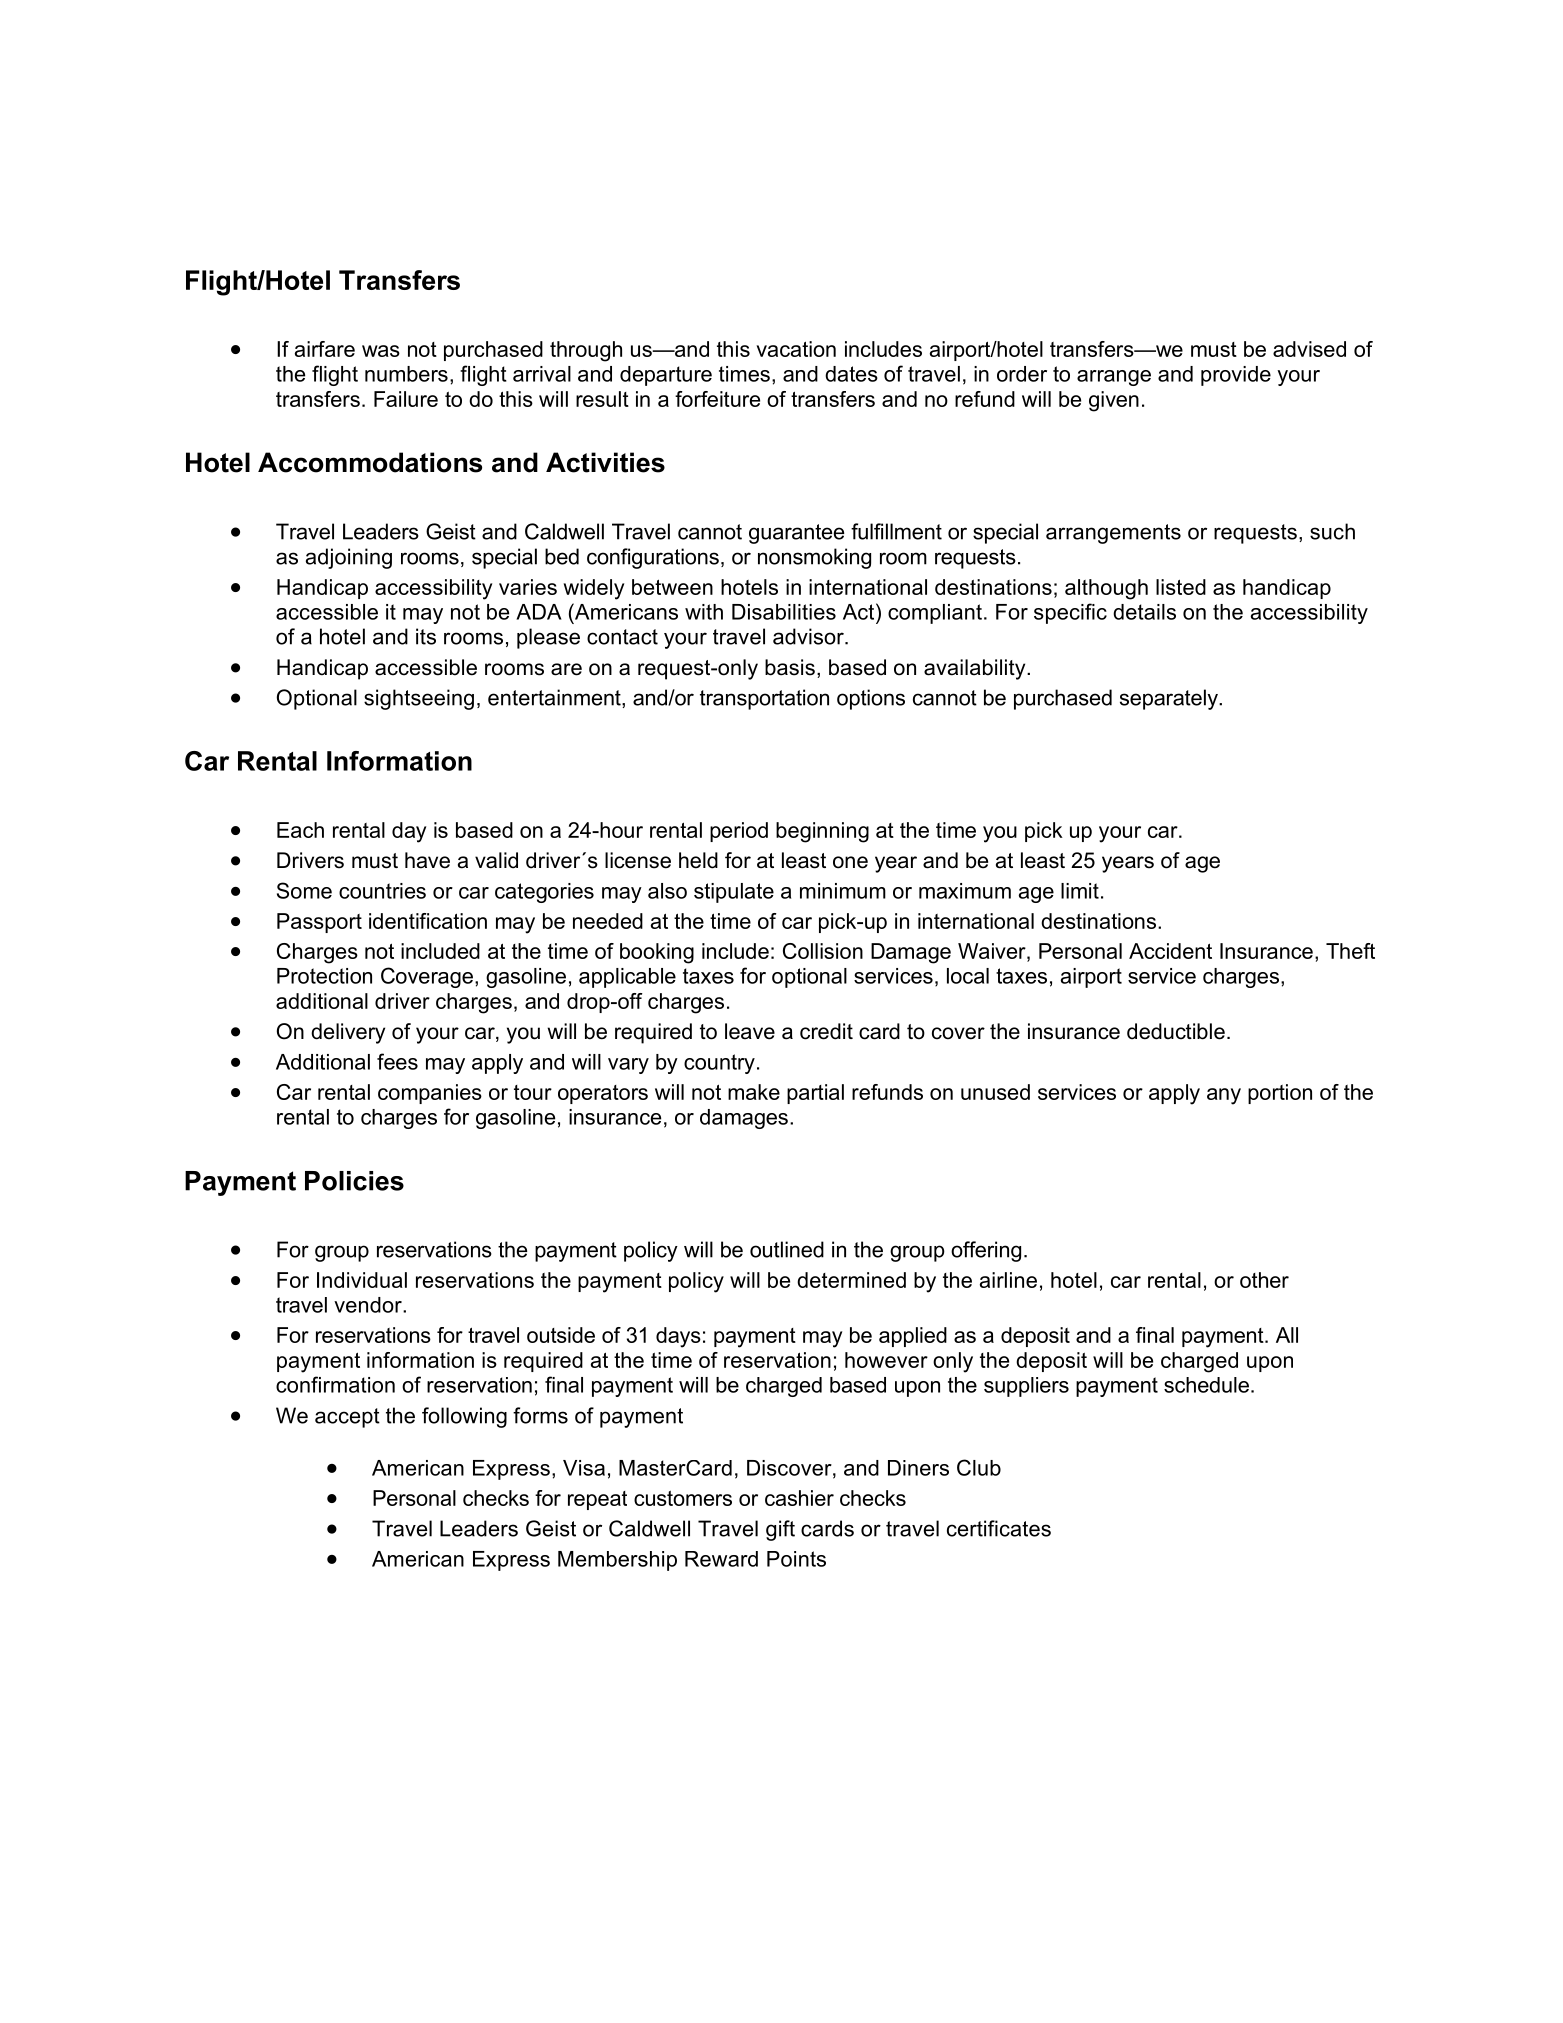 This page has height=2023, width=1563. What do you see at coordinates (1236, 376) in the page?
I see `provide` at bounding box center [1236, 376].
